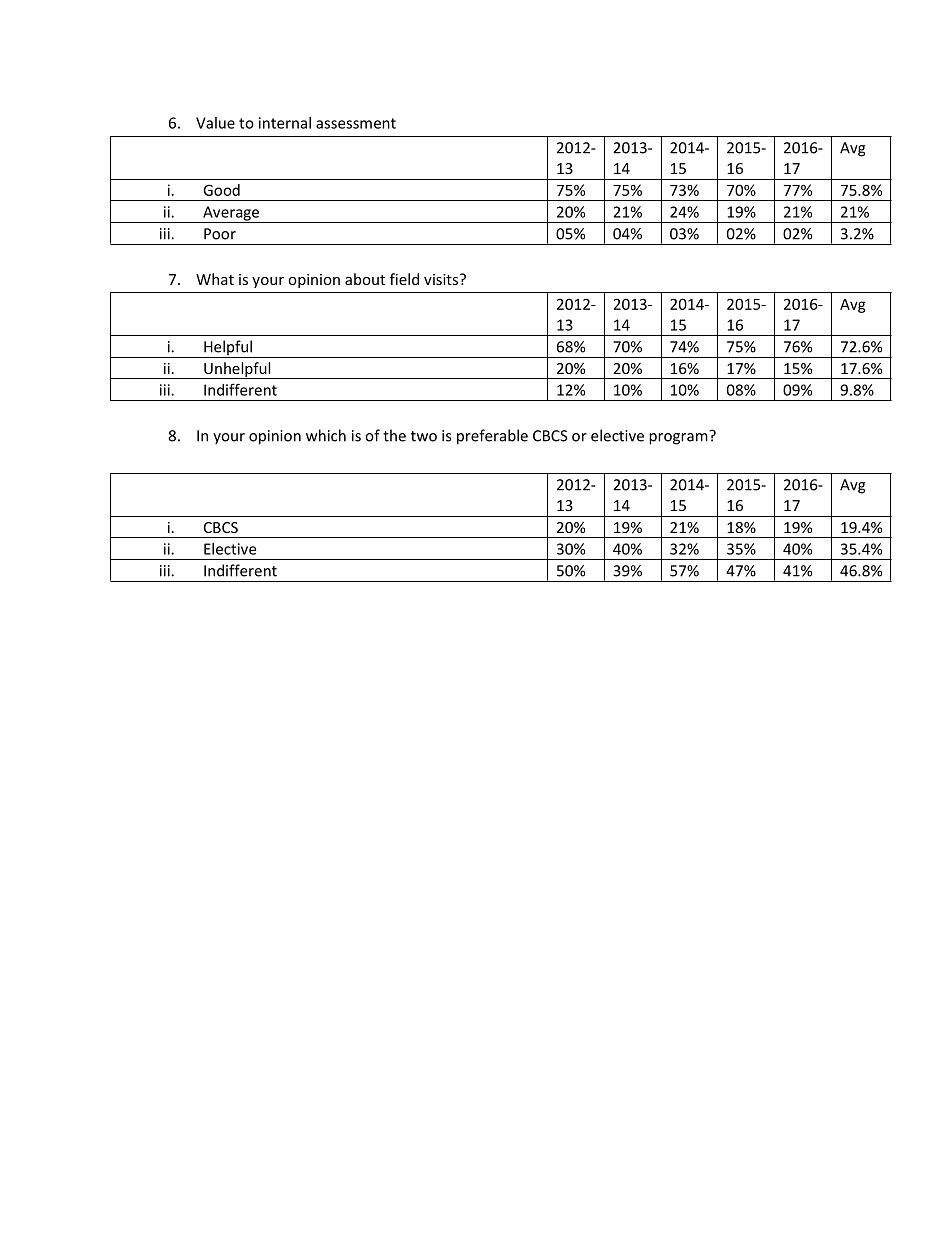  Describe the element at coordinates (442, 279) in the image. I see `visits` at that location.
